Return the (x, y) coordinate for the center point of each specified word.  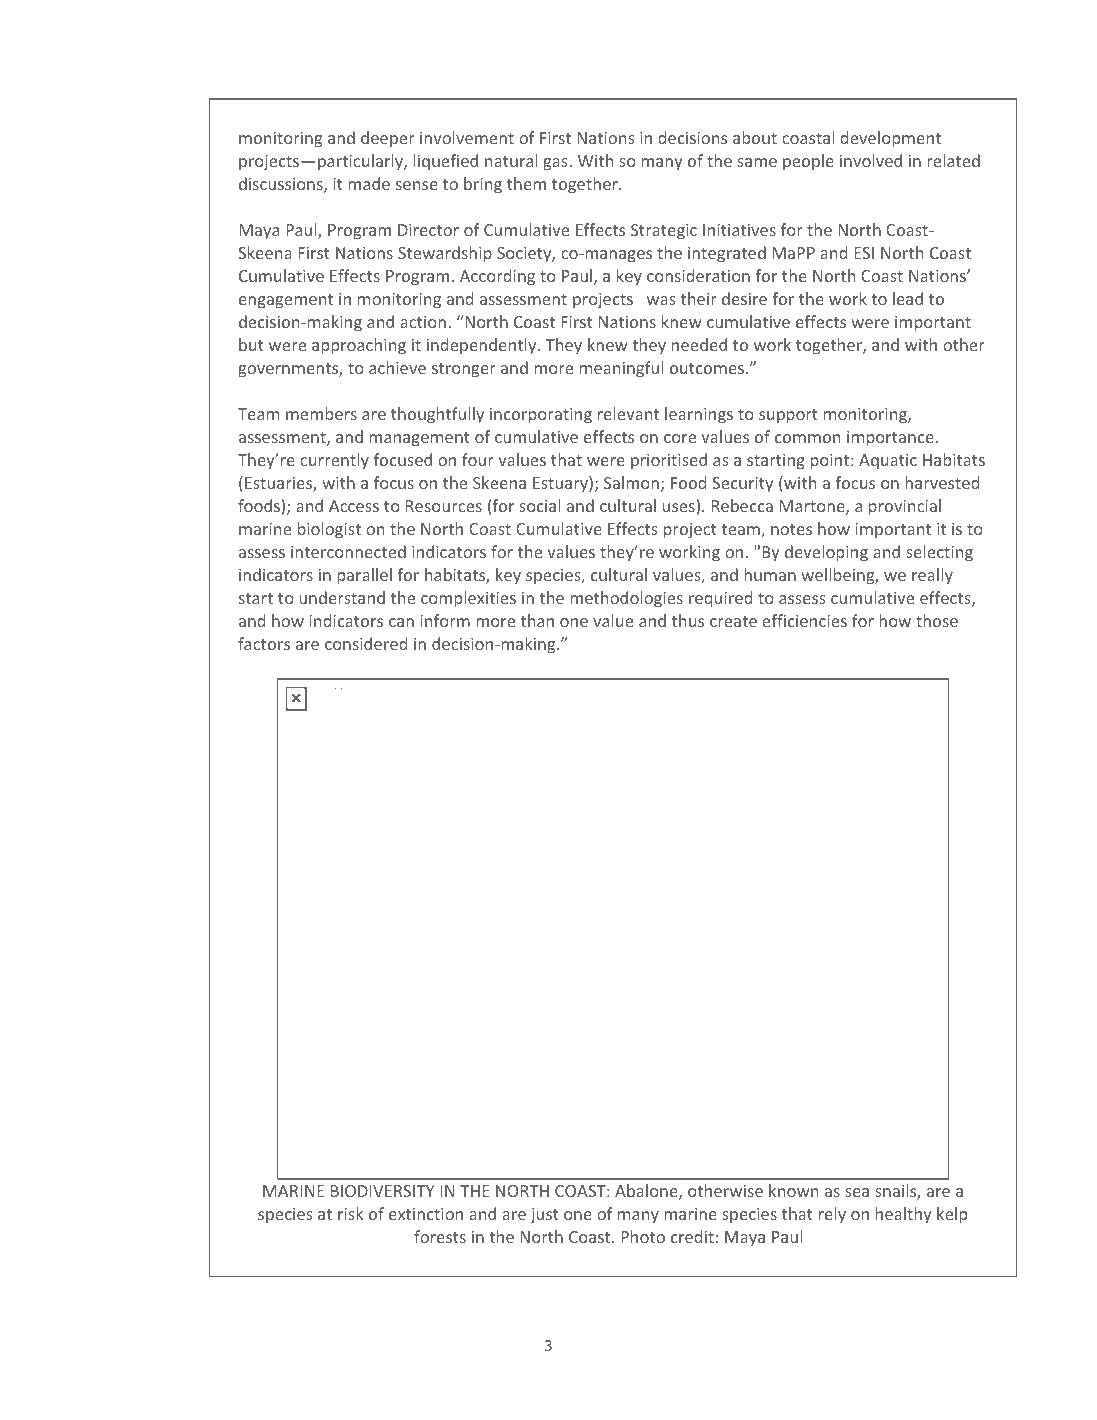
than (537, 620)
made (369, 183)
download (350, 688)
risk (351, 1213)
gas (555, 164)
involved (871, 160)
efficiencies (804, 620)
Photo (643, 1236)
